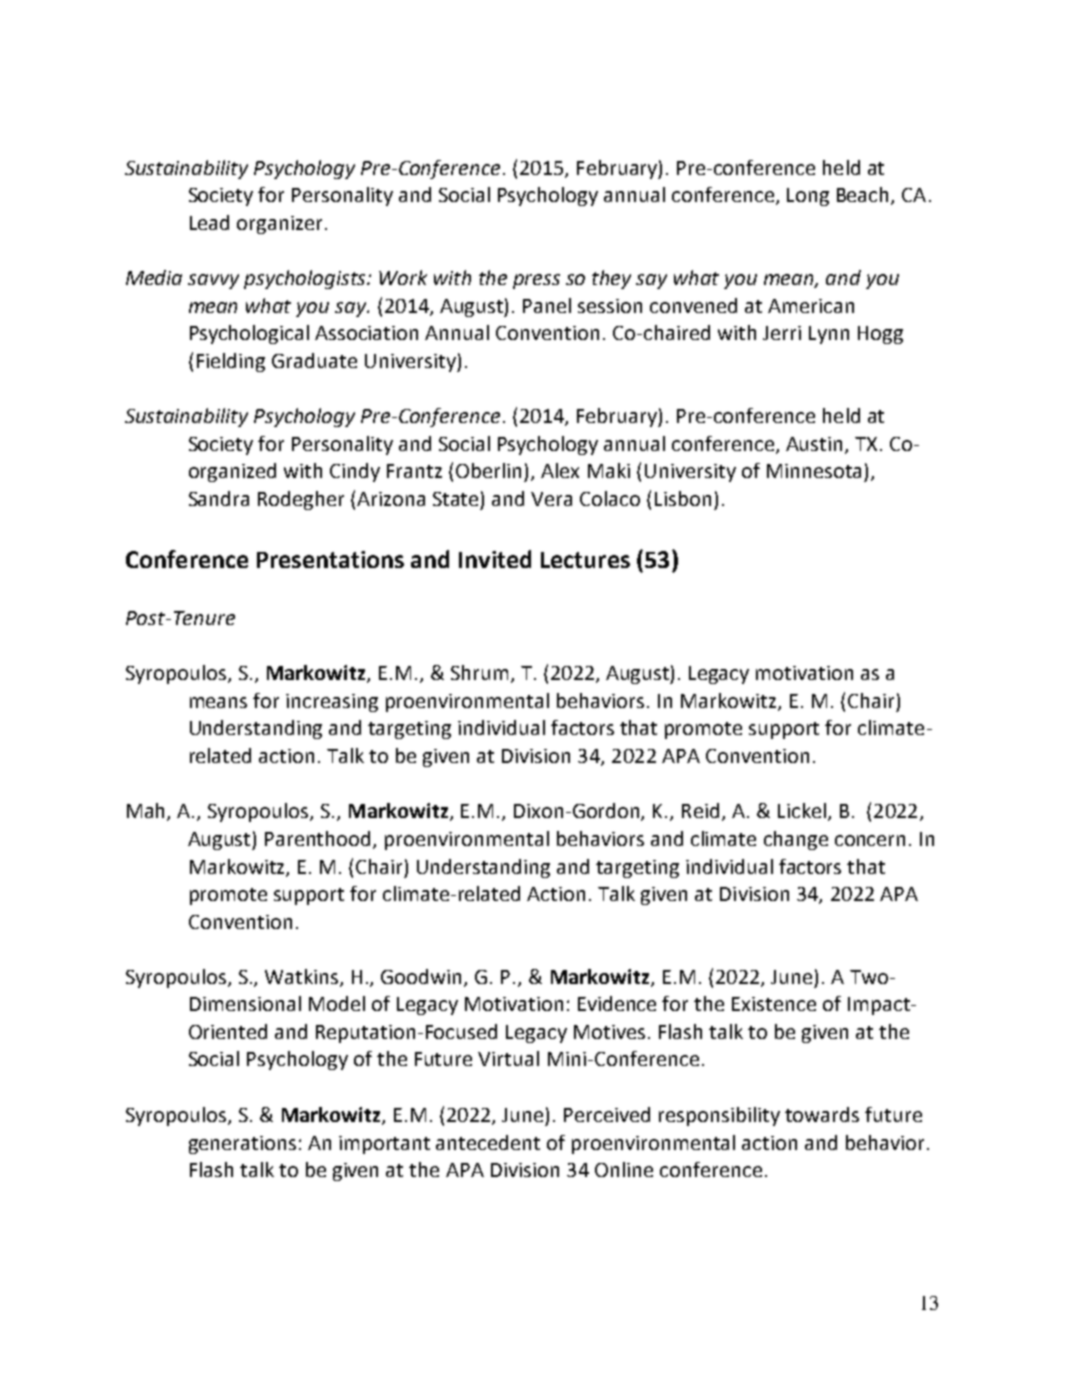  Describe the element at coordinates (488, 1142) in the document. I see `antecedent` at that location.
